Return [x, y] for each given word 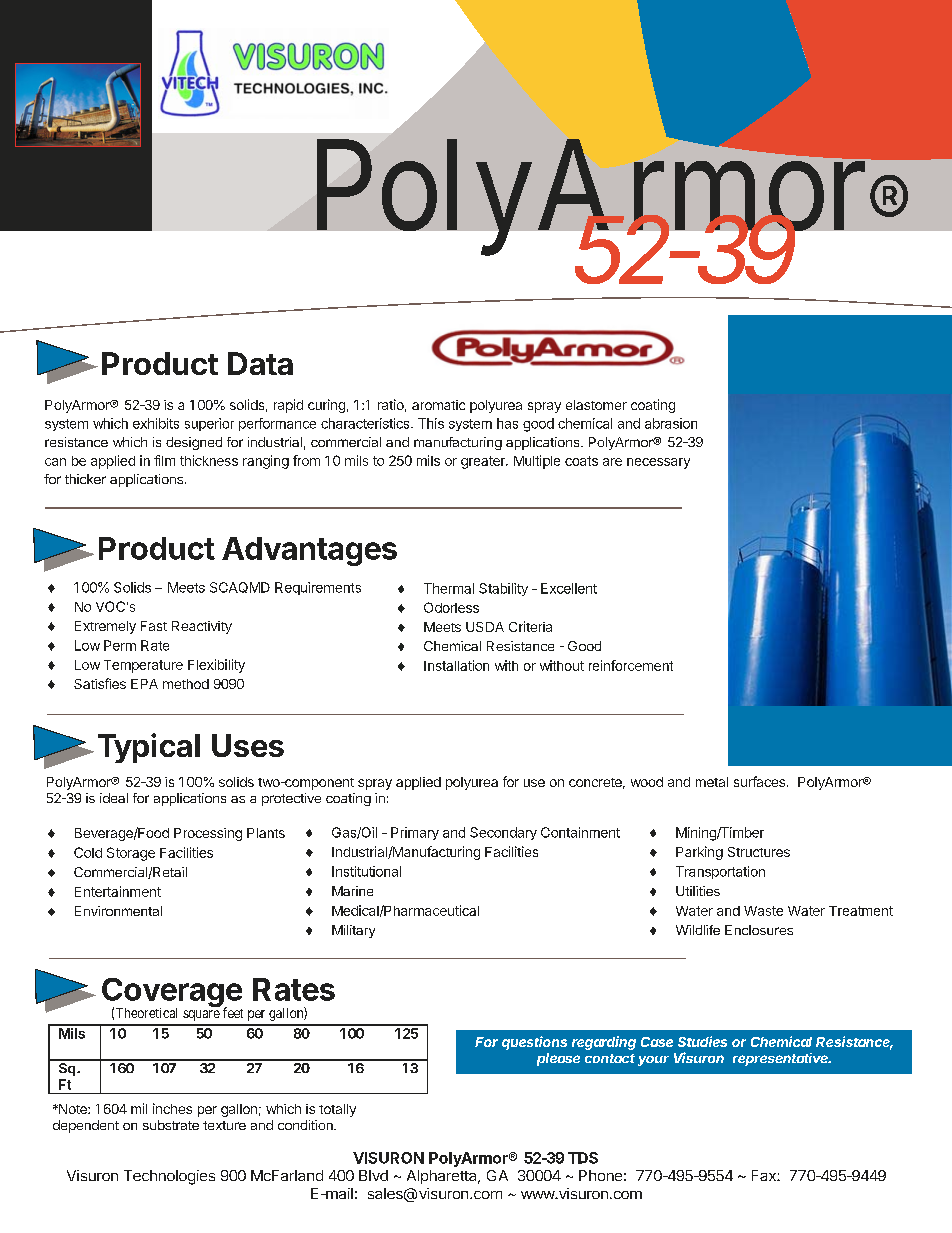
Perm [120, 645]
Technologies [169, 1177]
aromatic [438, 405]
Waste [763, 911]
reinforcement [631, 665]
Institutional [366, 871]
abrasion [671, 423]
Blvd [373, 1175]
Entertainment [118, 891]
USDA [485, 627]
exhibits [156, 423]
